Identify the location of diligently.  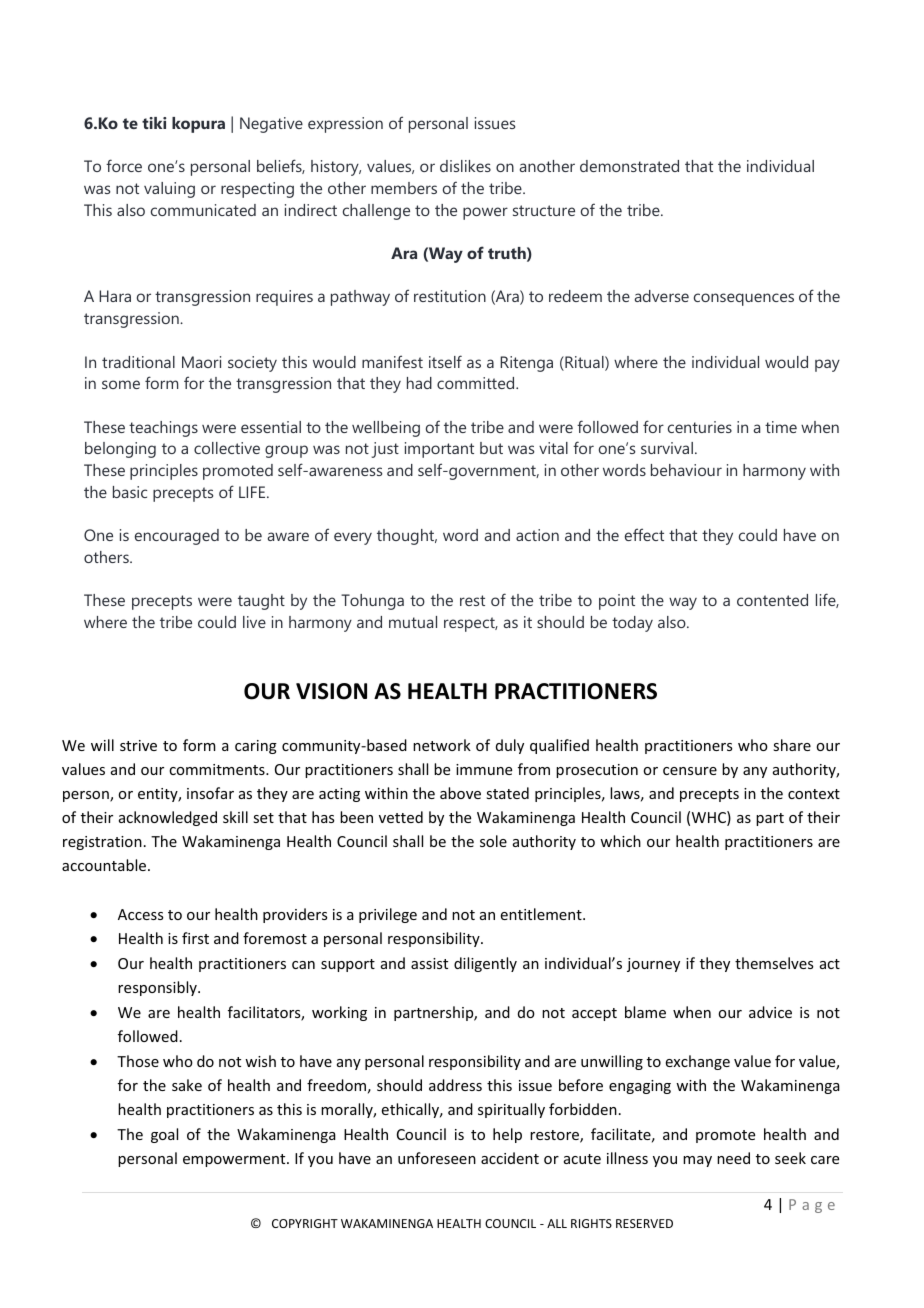
(485, 964).
